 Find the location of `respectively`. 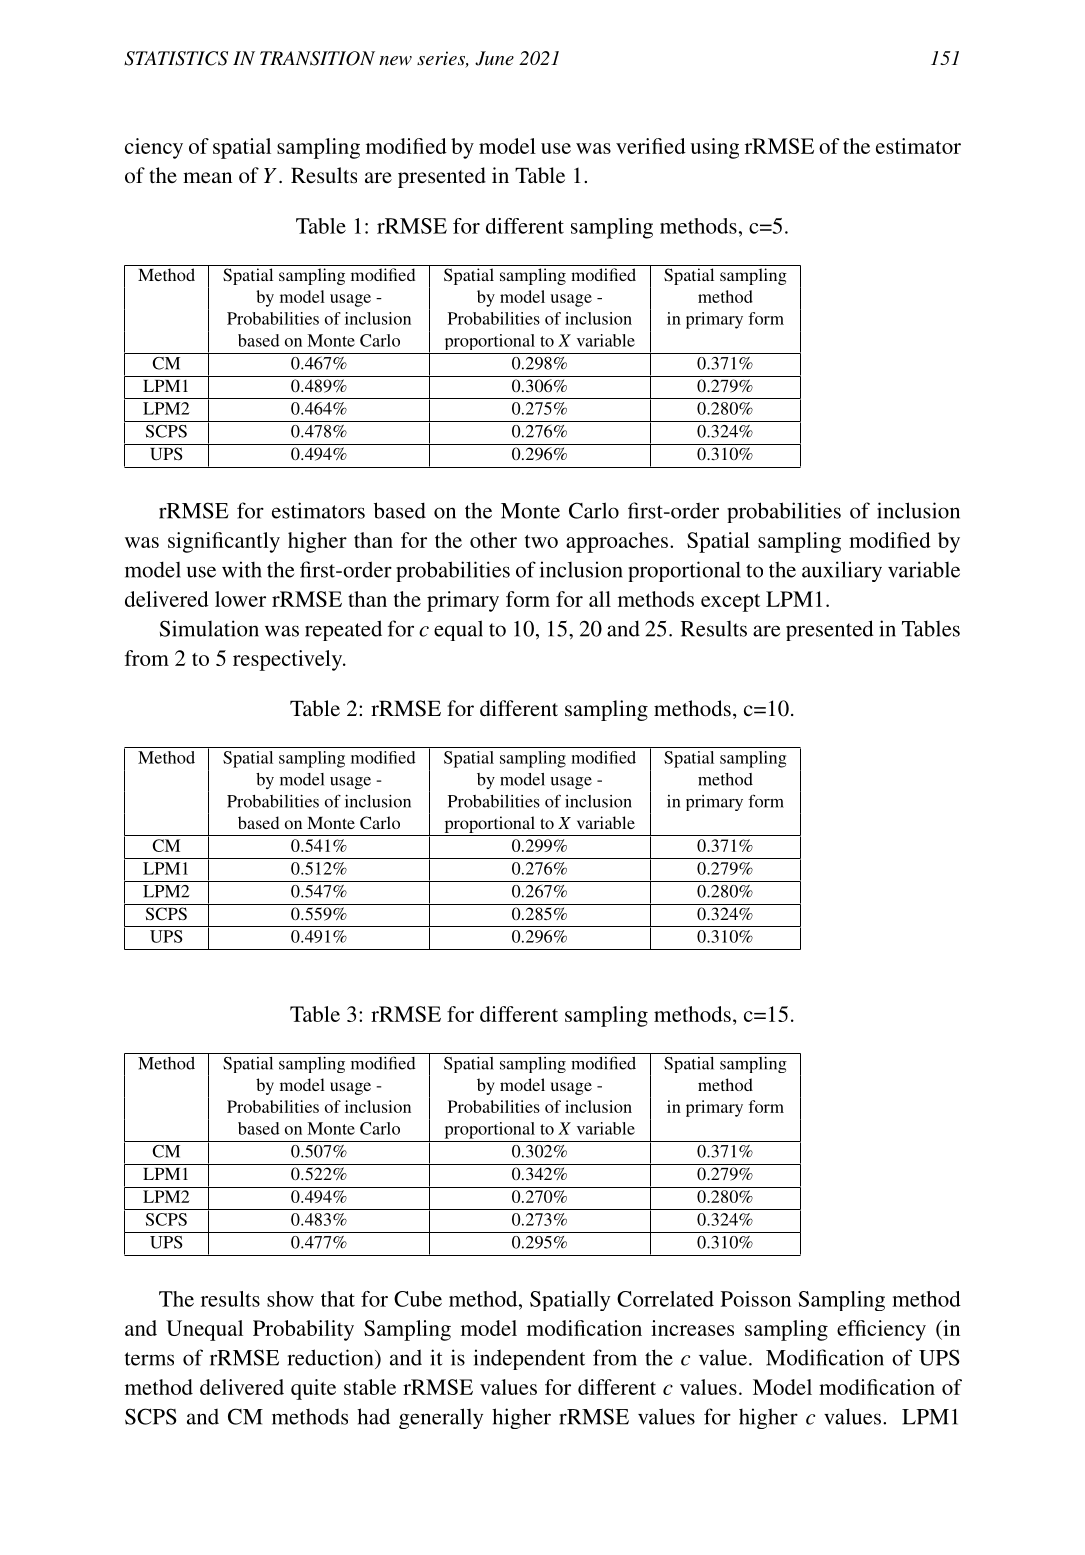

respectively is located at coordinates (289, 660).
